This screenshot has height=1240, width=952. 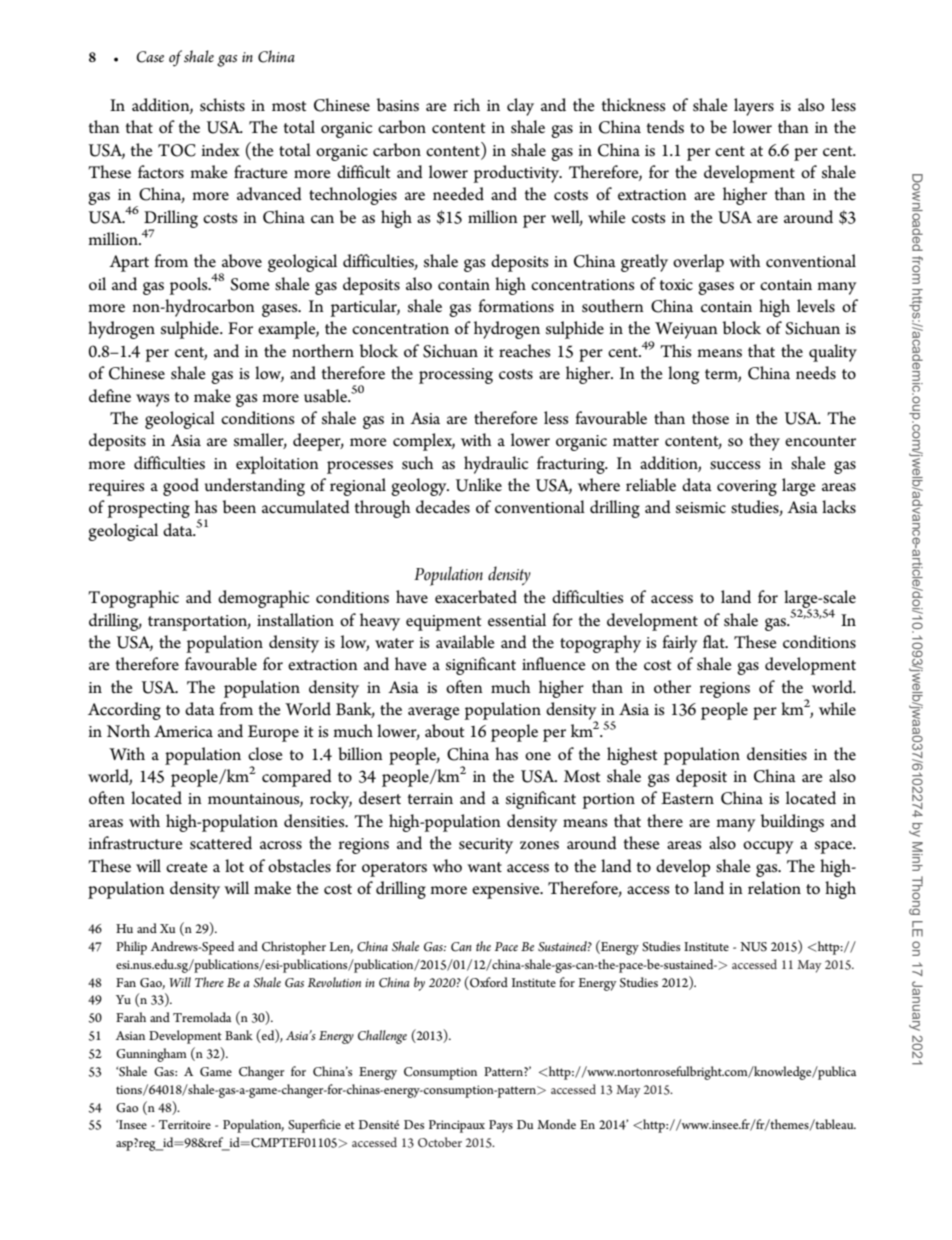 I want to click on create, so click(x=187, y=867).
